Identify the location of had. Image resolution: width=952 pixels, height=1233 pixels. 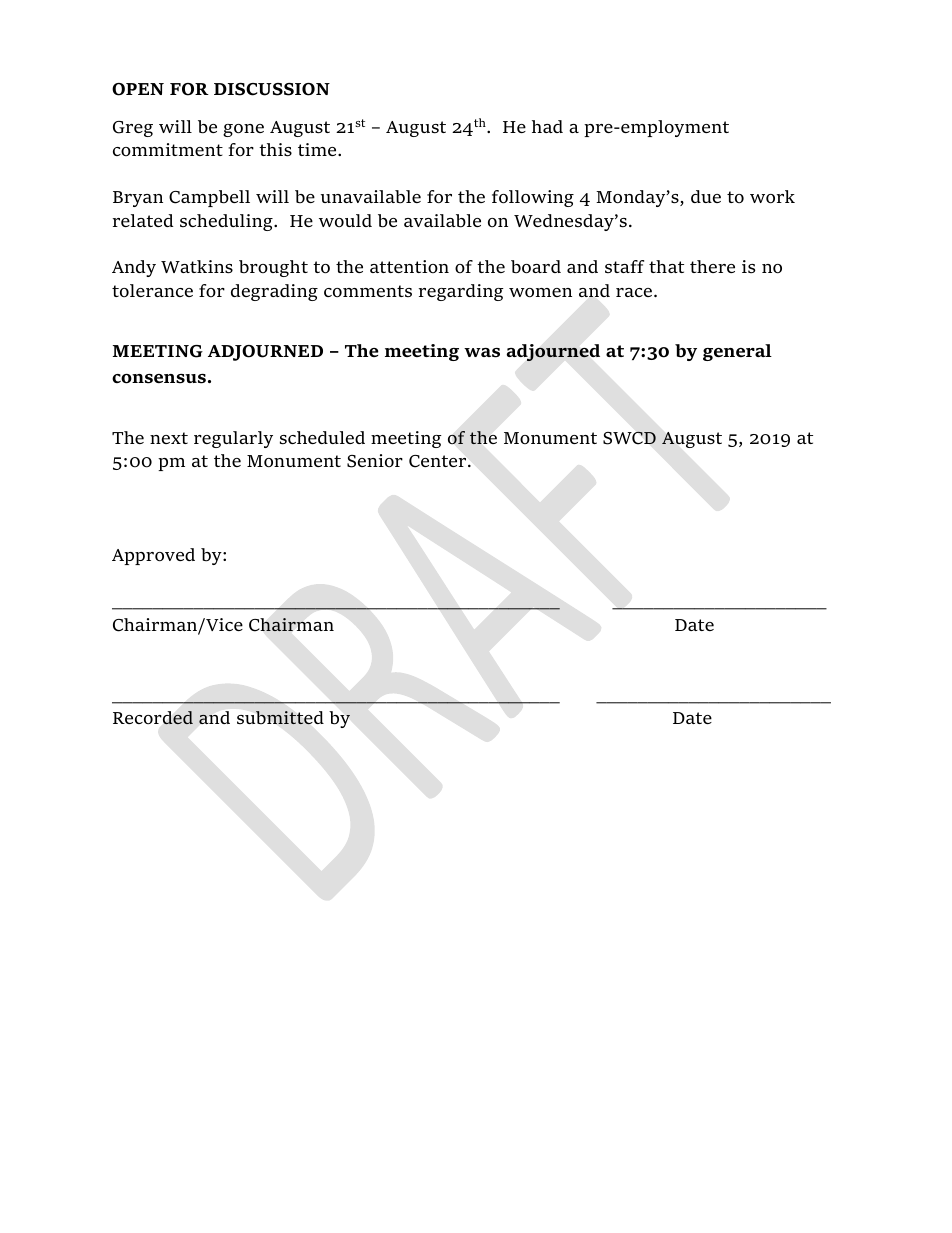
(547, 126).
